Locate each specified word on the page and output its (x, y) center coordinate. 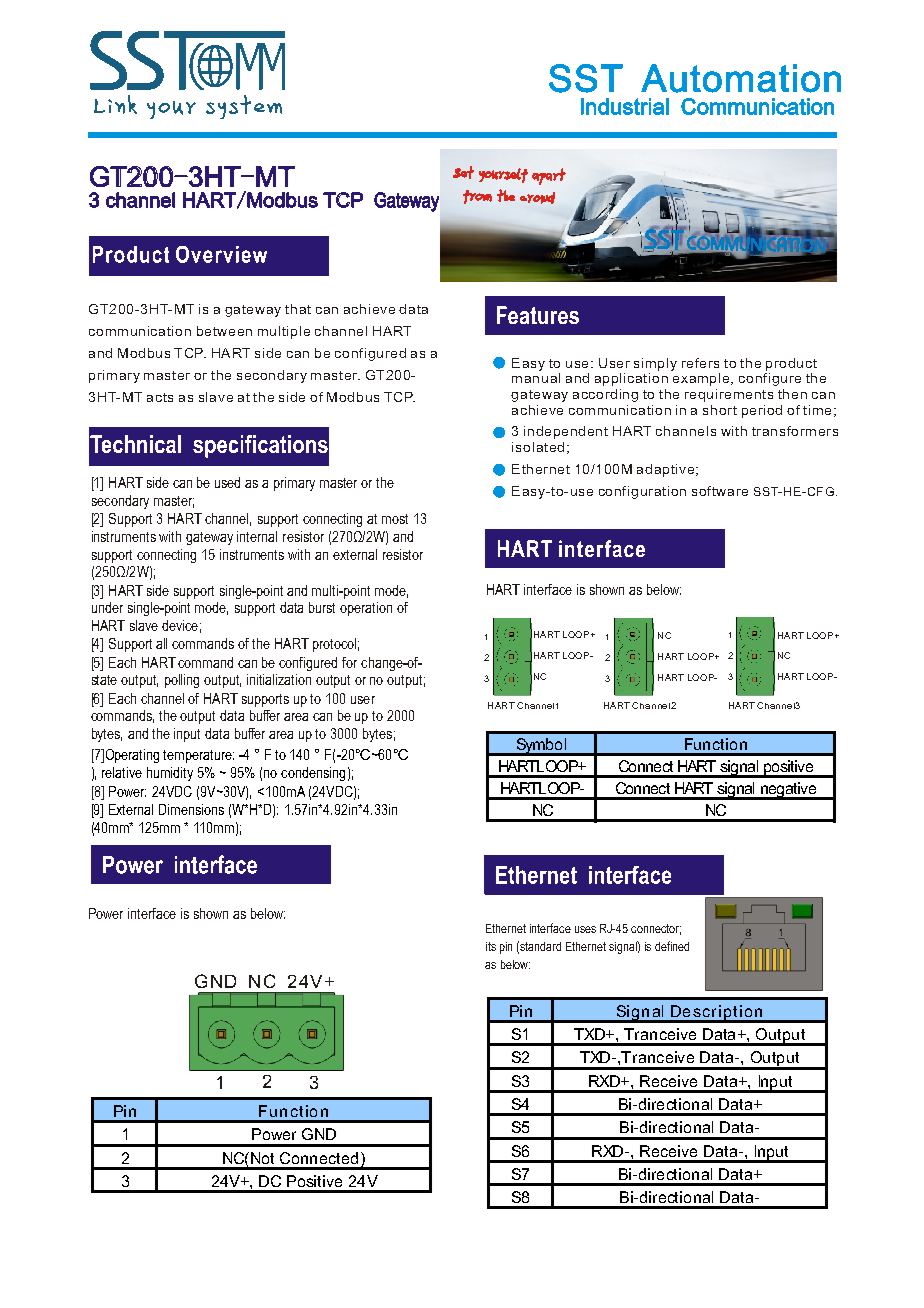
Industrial (625, 106)
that (298, 309)
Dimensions (191, 809)
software (720, 491)
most (395, 519)
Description (717, 1014)
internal (257, 536)
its (491, 946)
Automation (741, 78)
